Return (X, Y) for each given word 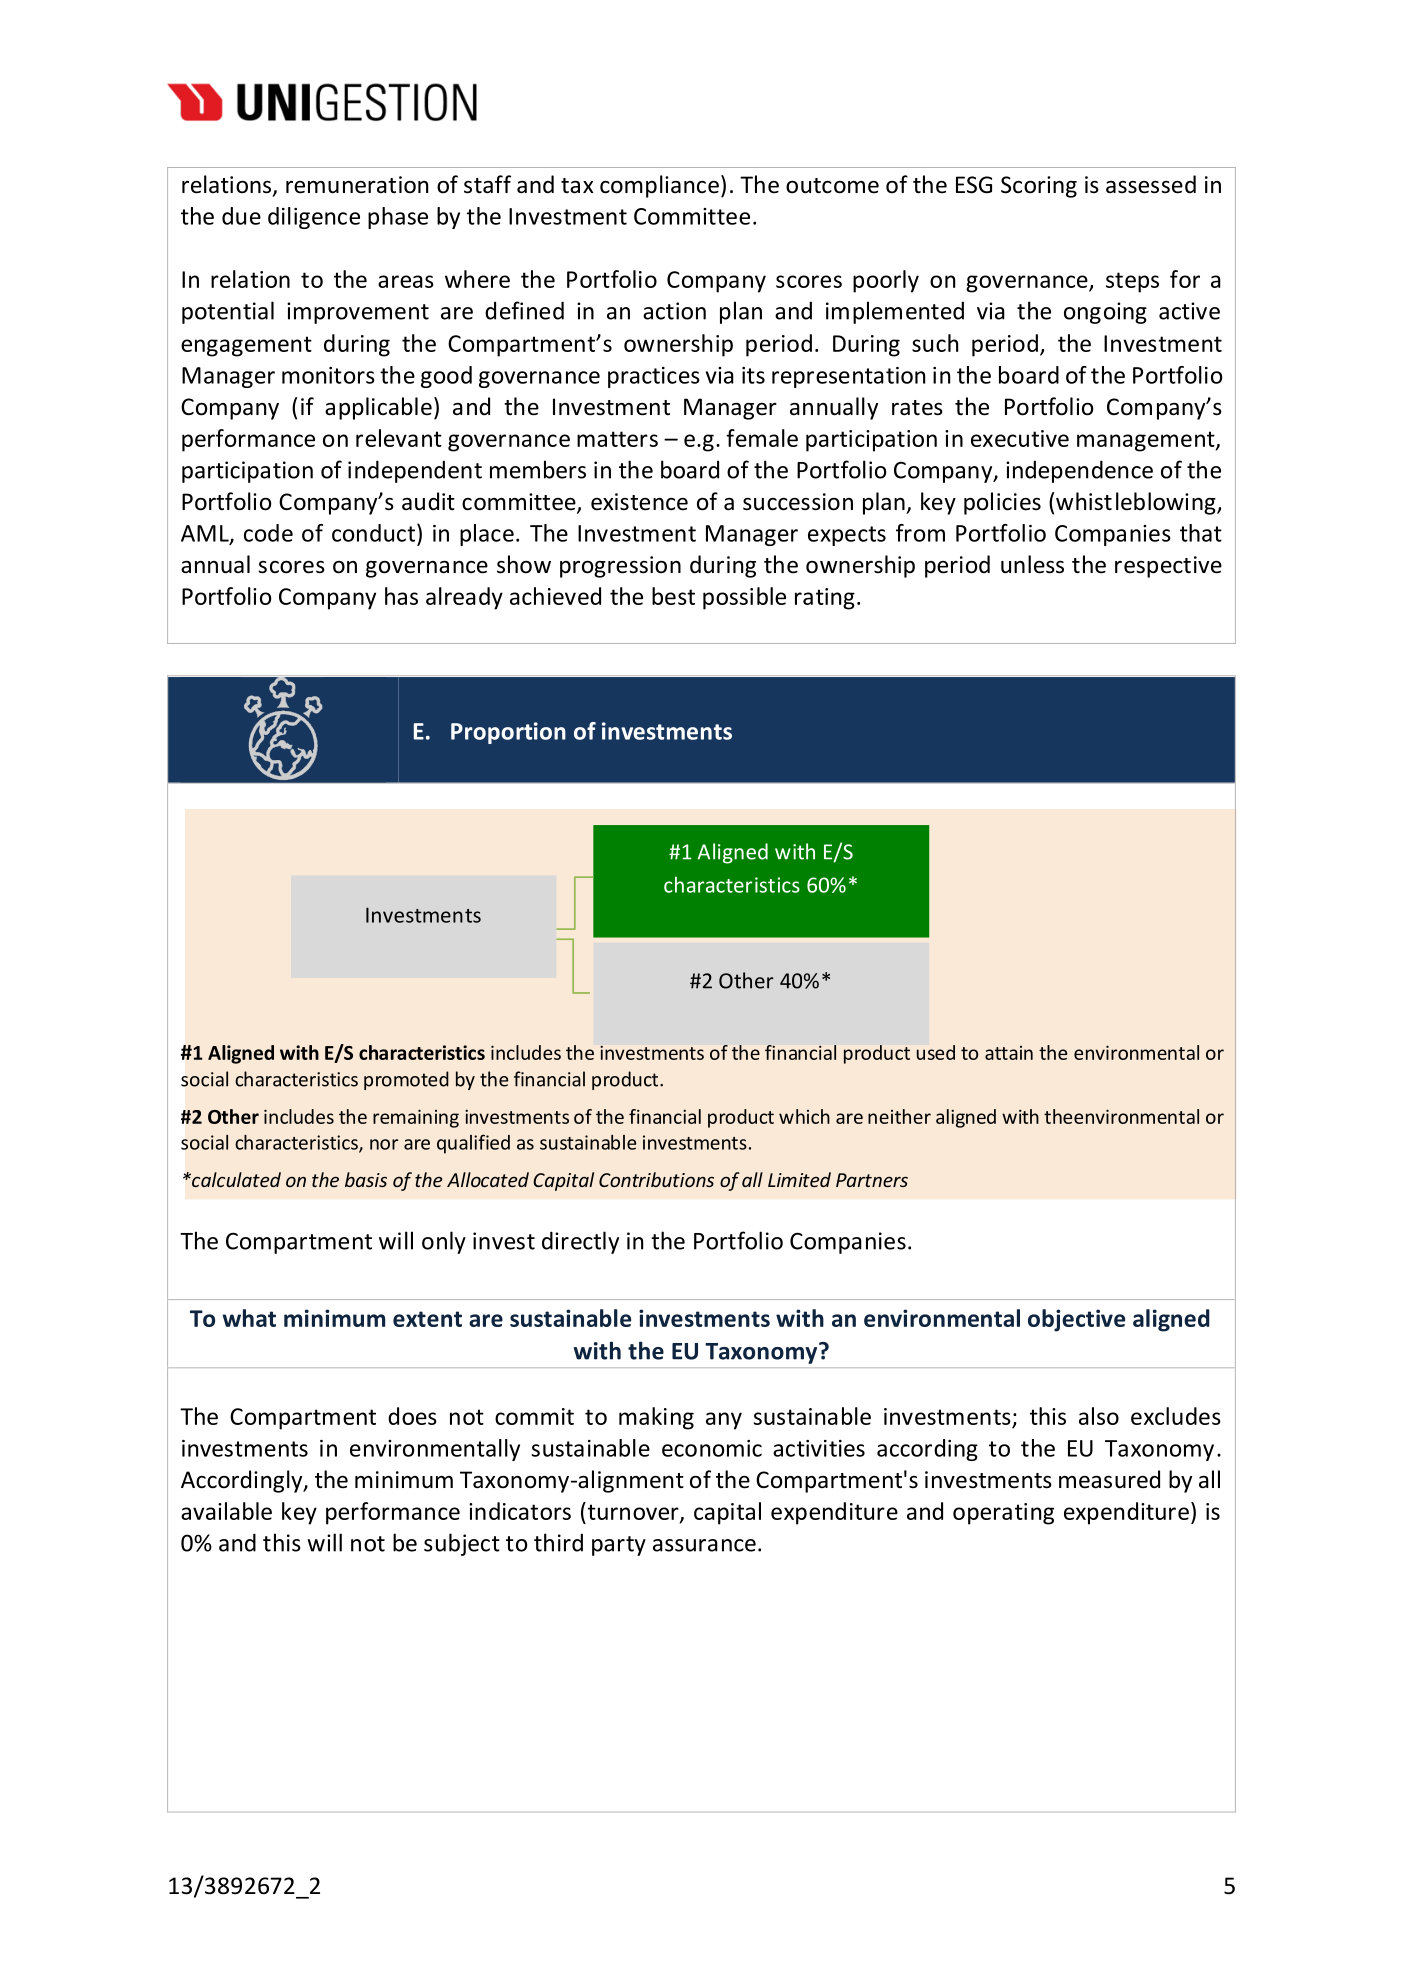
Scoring (1039, 187)
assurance (704, 1545)
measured (1109, 1479)
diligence (314, 218)
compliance (659, 186)
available (226, 1511)
